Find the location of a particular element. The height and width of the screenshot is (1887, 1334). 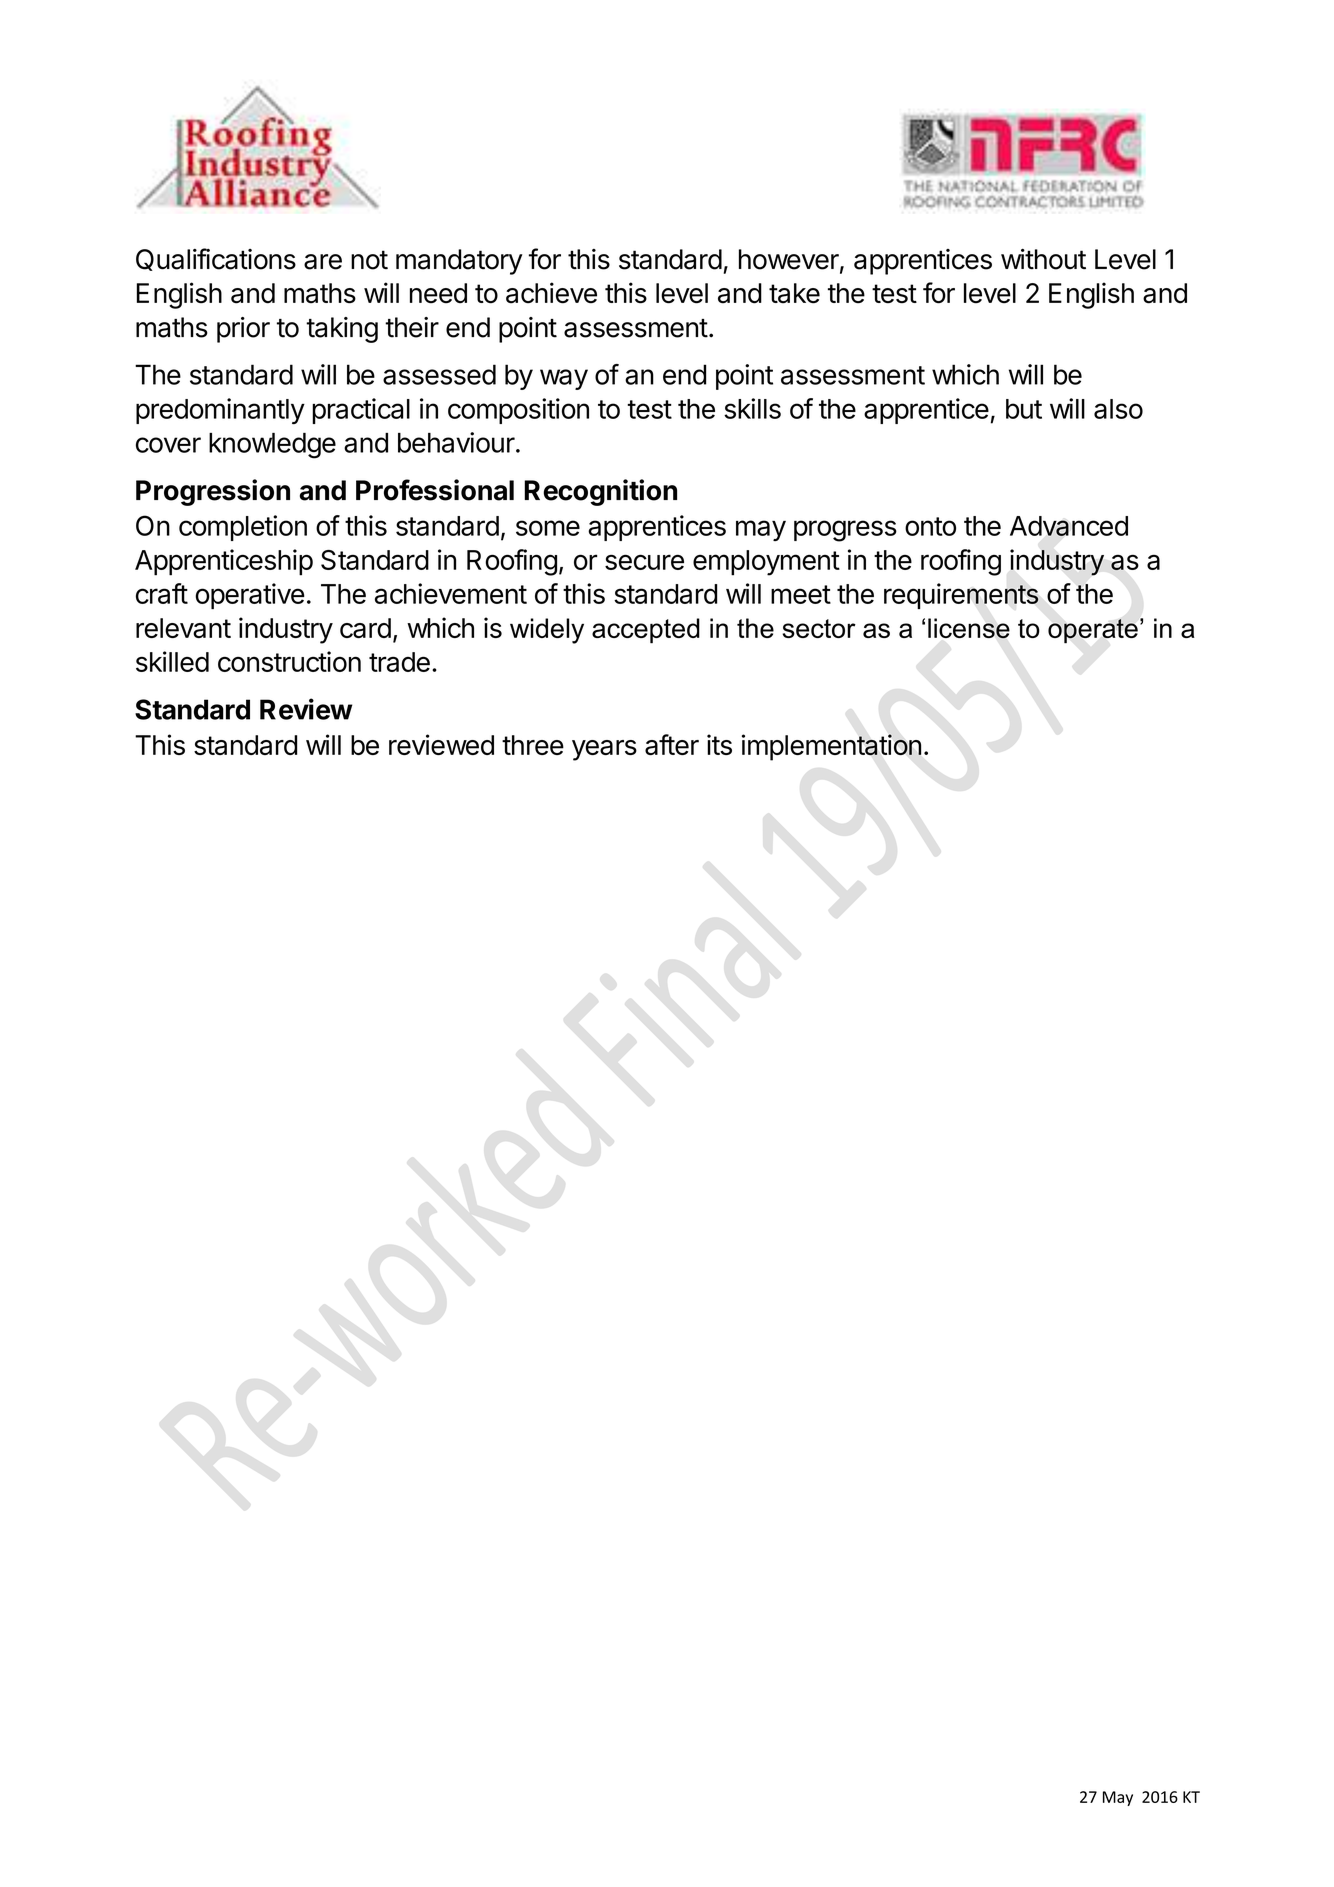

but is located at coordinates (1024, 409).
